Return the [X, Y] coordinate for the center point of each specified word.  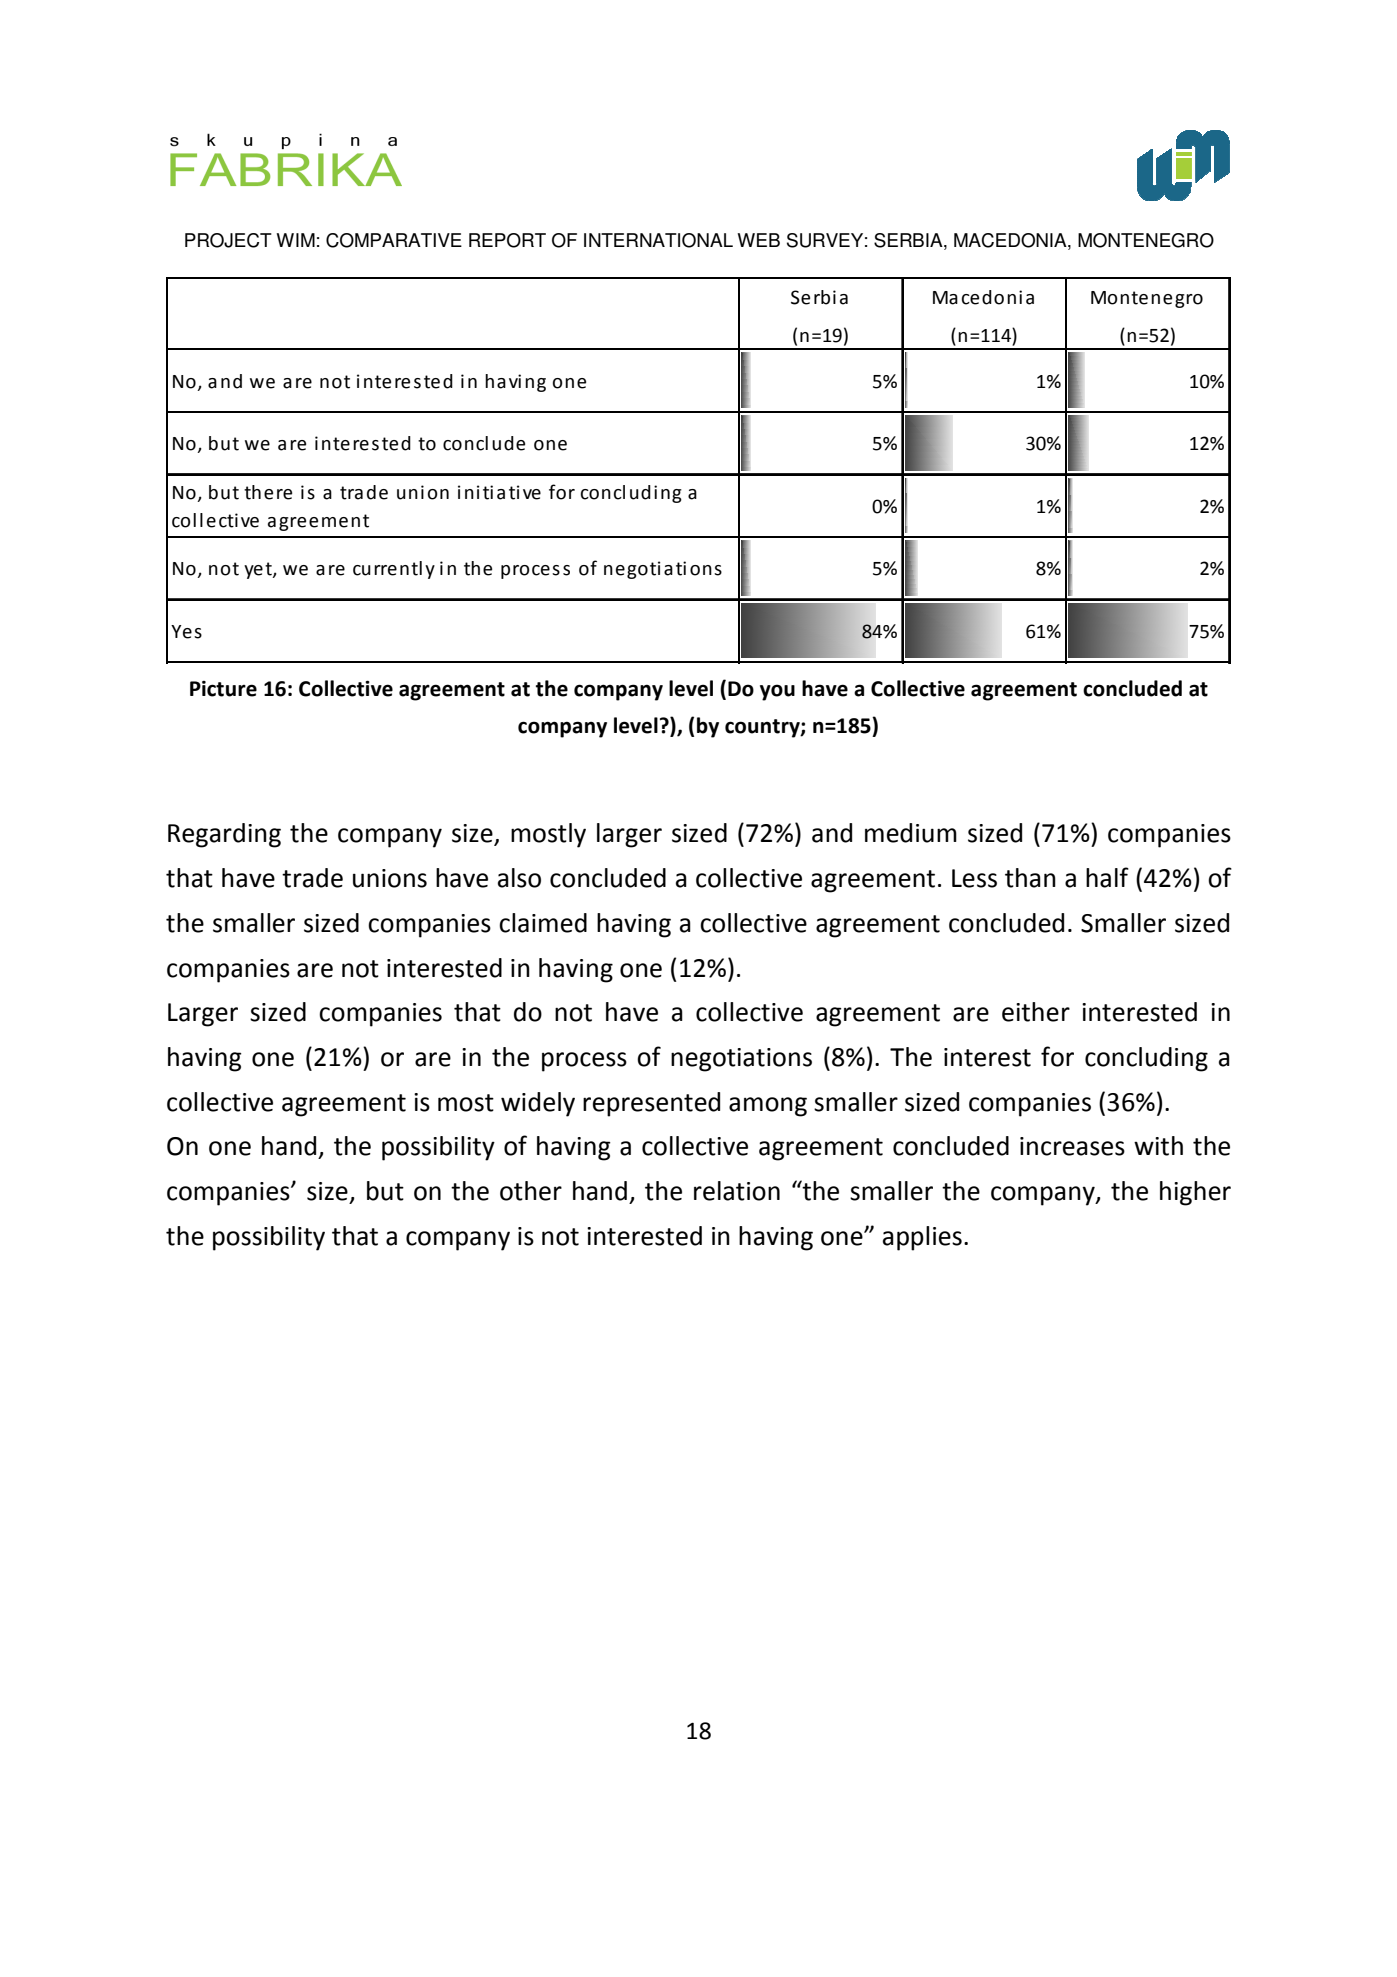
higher [1195, 1193]
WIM [295, 240]
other [531, 1191]
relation [737, 1191]
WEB [758, 240]
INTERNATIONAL [658, 240]
